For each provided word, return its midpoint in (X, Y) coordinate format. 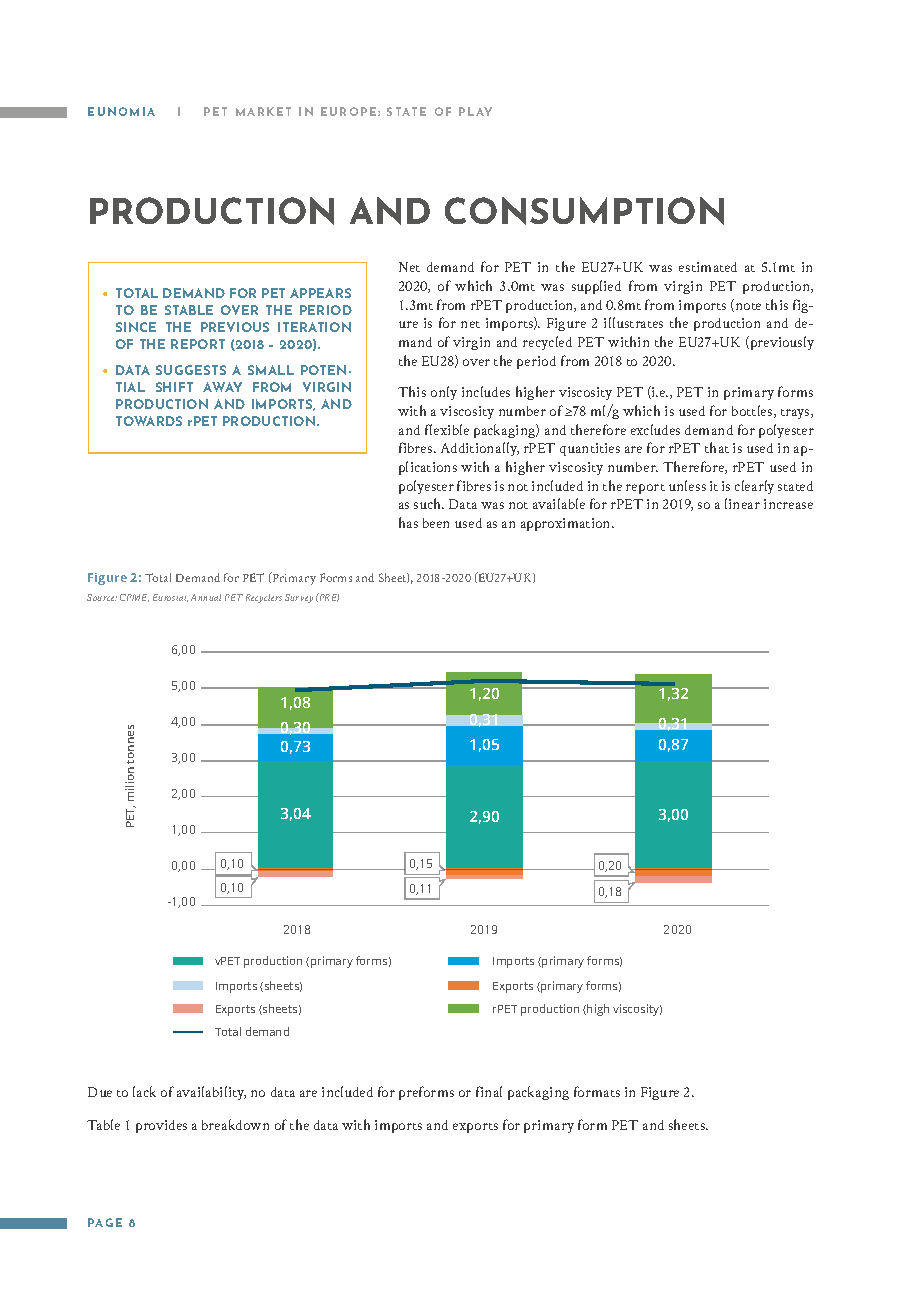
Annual (206, 597)
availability (211, 1093)
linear (742, 503)
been (436, 523)
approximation (567, 524)
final (489, 1091)
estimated (708, 267)
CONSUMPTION (584, 211)
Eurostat (170, 598)
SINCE (136, 327)
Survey (299, 598)
